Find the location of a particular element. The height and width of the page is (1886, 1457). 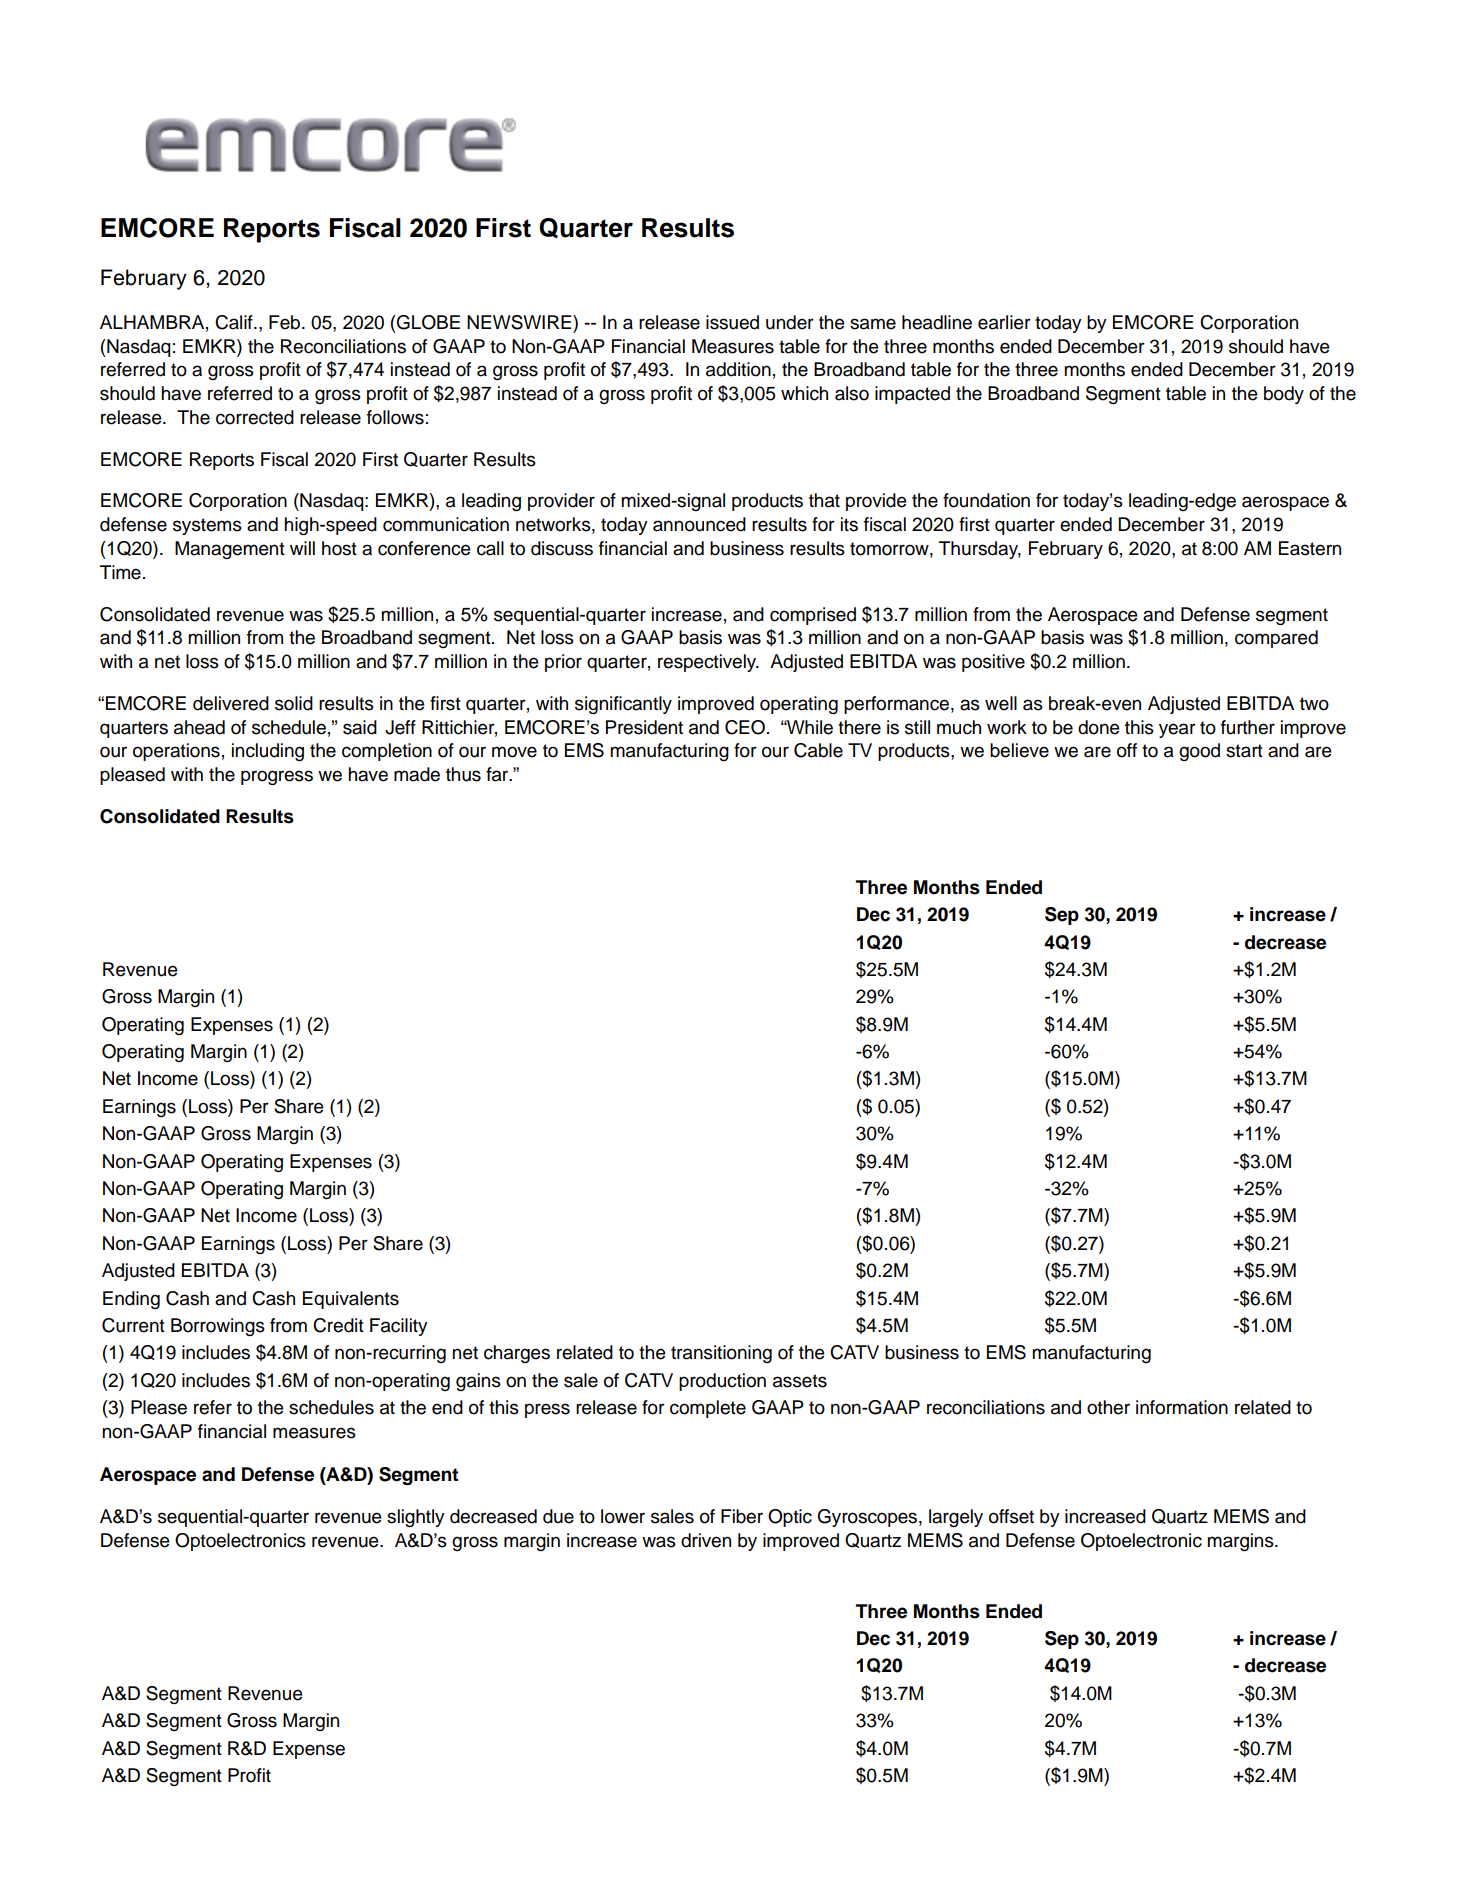

comprised is located at coordinates (813, 616).
